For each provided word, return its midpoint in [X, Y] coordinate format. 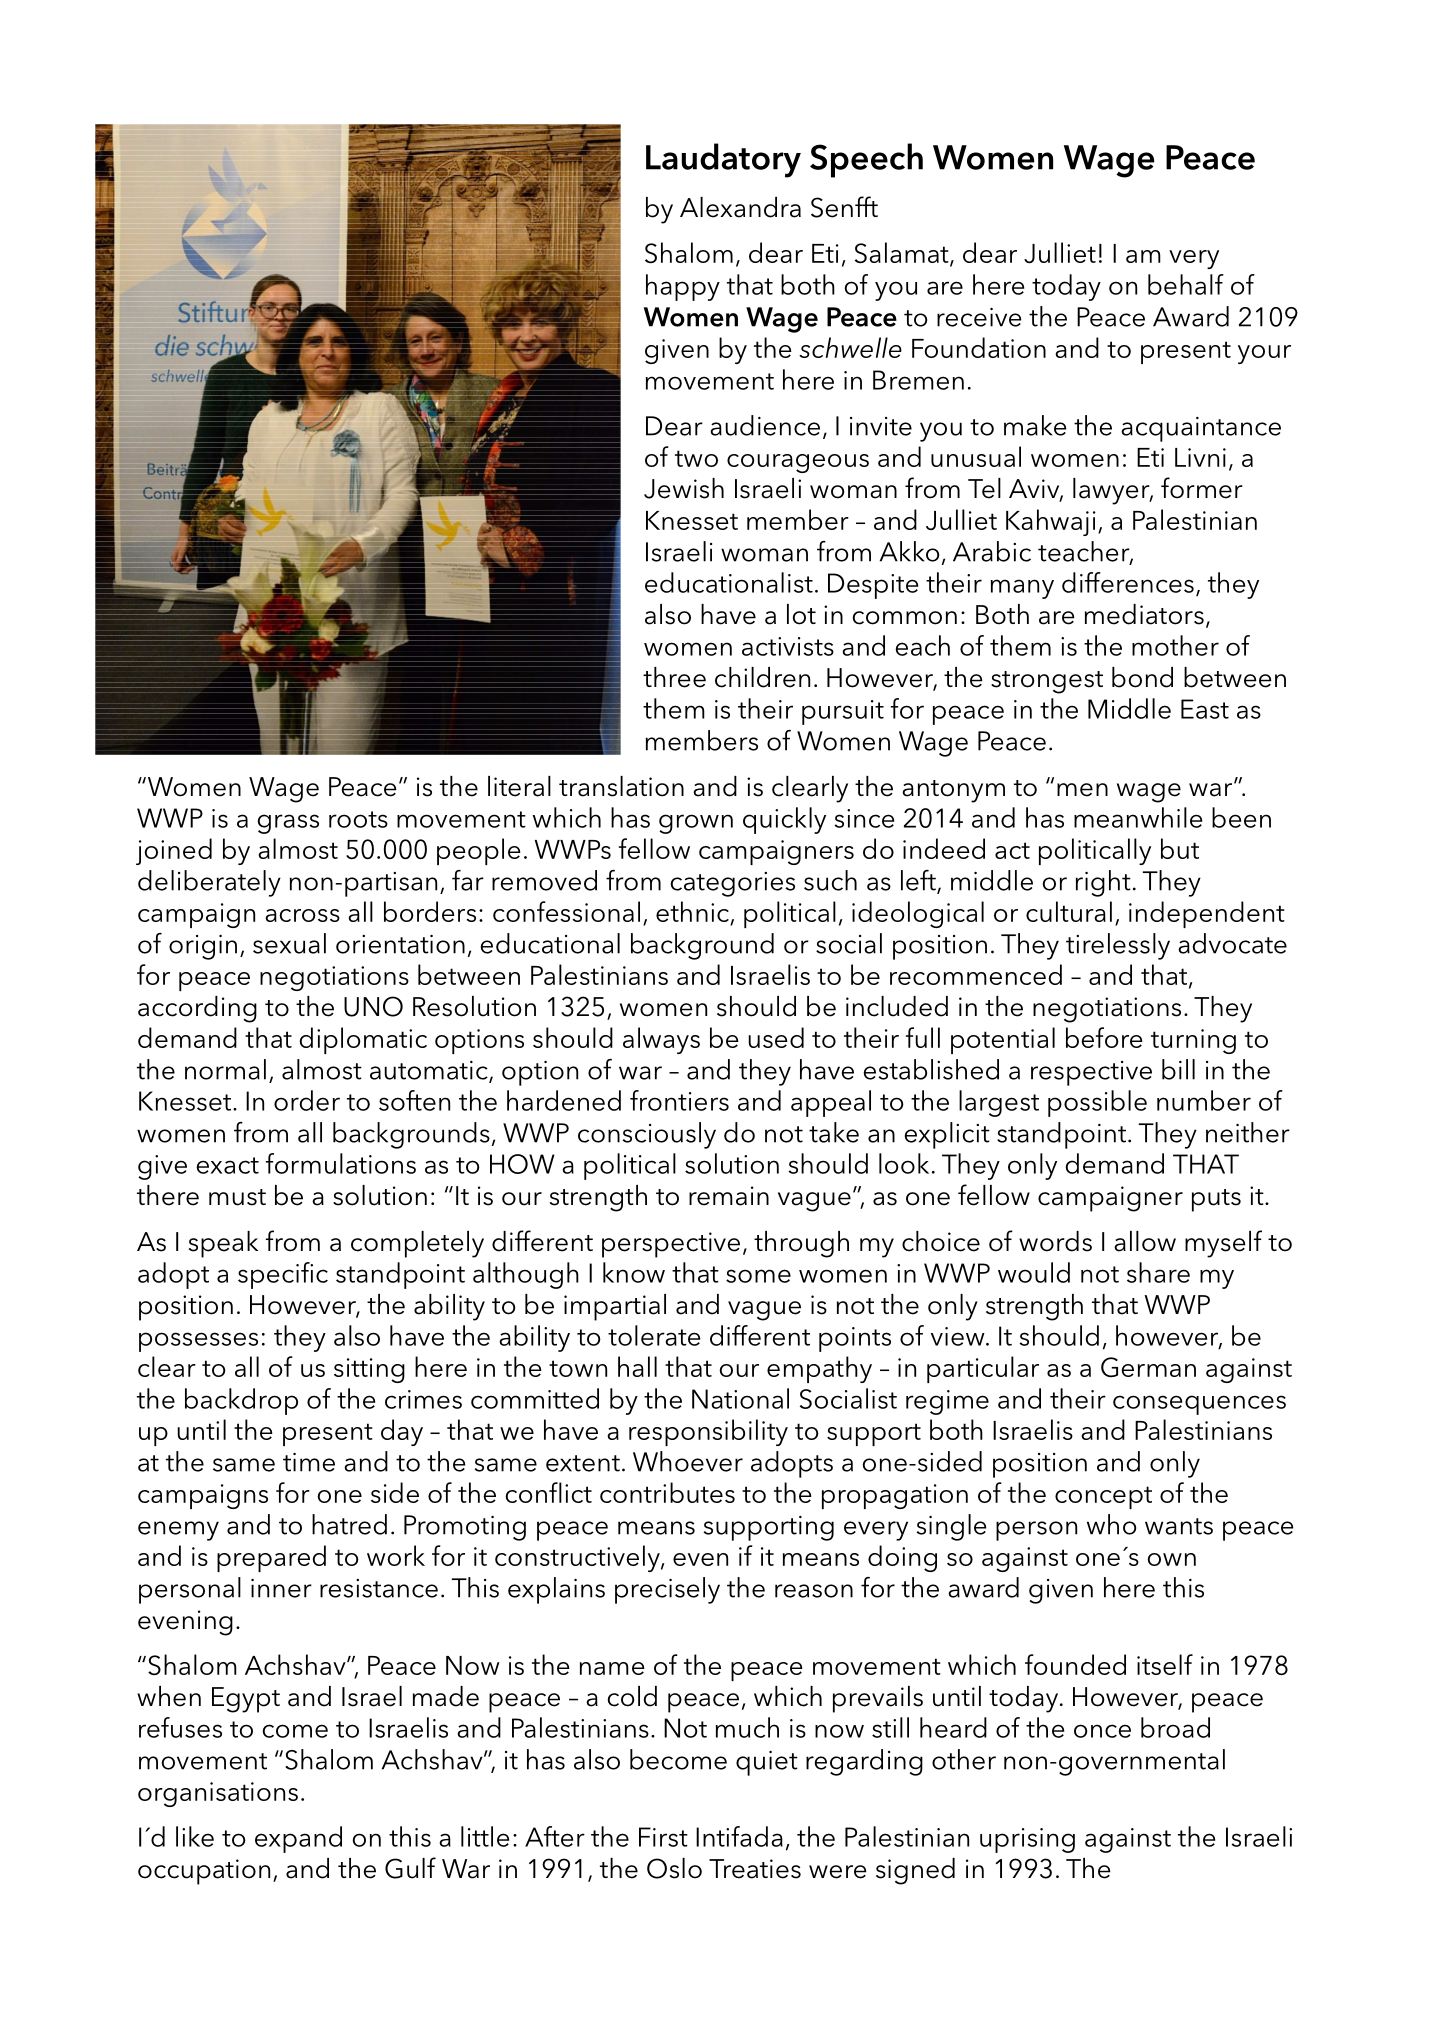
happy [683, 287]
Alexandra [740, 207]
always [661, 1040]
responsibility [708, 1432]
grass [288, 824]
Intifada [739, 1836]
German [1148, 1367]
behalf [1186, 284]
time [309, 1462]
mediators [1144, 614]
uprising [1027, 1840]
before [1104, 1037]
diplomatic [363, 1040]
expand [298, 1839]
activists [788, 646]
